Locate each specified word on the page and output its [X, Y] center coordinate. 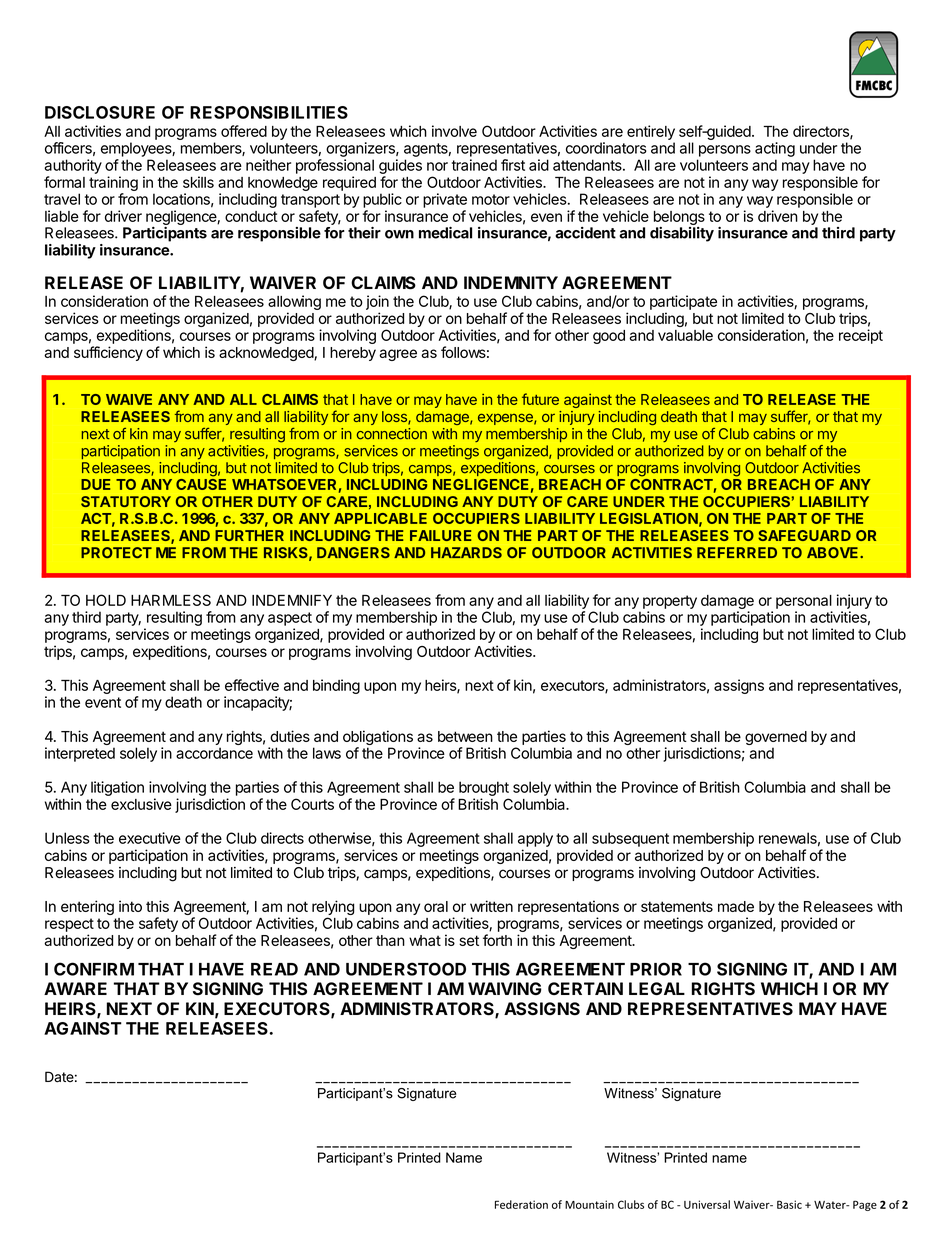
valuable [685, 335]
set [469, 940]
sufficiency [108, 353]
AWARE [75, 988]
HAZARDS [466, 552]
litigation [117, 788]
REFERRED [737, 552]
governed [776, 739]
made [736, 906]
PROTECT [116, 553]
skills [198, 182]
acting [775, 149]
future [540, 399]
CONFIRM [94, 969]
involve [454, 131]
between [465, 736]
